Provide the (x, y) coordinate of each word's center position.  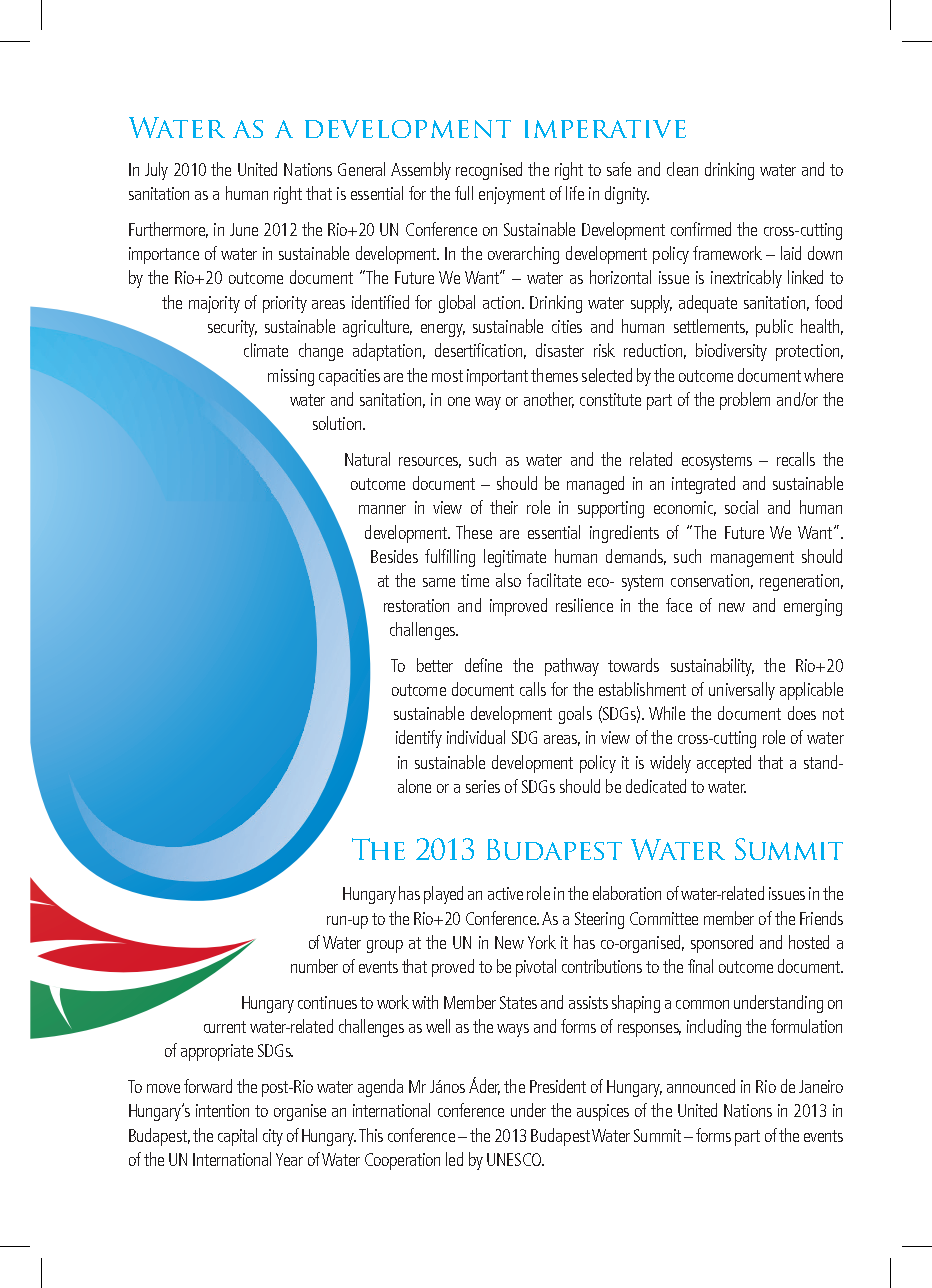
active (505, 893)
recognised (489, 171)
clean (682, 169)
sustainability (712, 667)
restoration (416, 605)
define (483, 665)
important (497, 377)
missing (291, 377)
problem (745, 401)
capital (237, 1137)
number (314, 966)
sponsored (722, 944)
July (156, 171)
